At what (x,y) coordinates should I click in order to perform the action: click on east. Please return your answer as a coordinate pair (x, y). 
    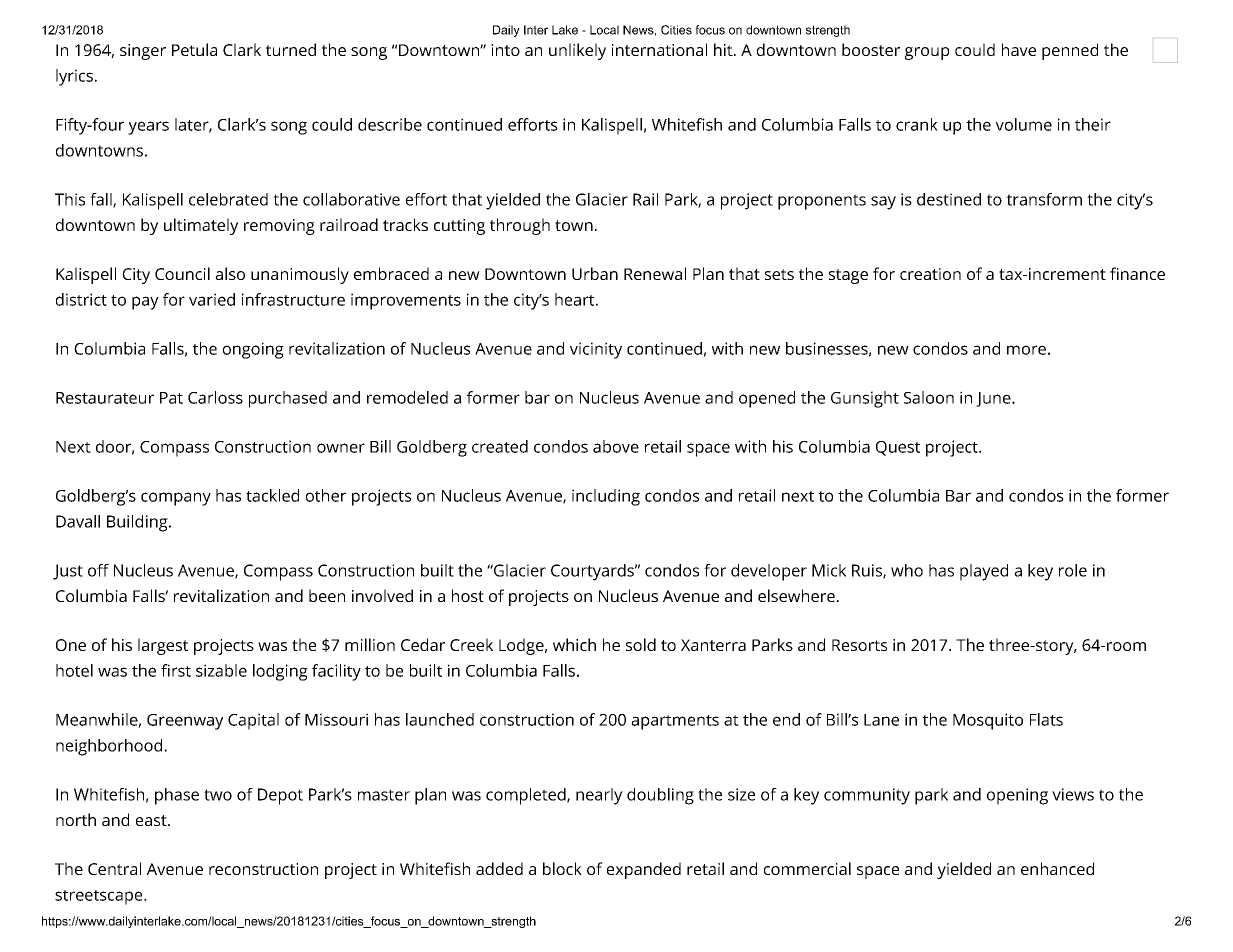
    Looking at the image, I should click on (152, 820).
